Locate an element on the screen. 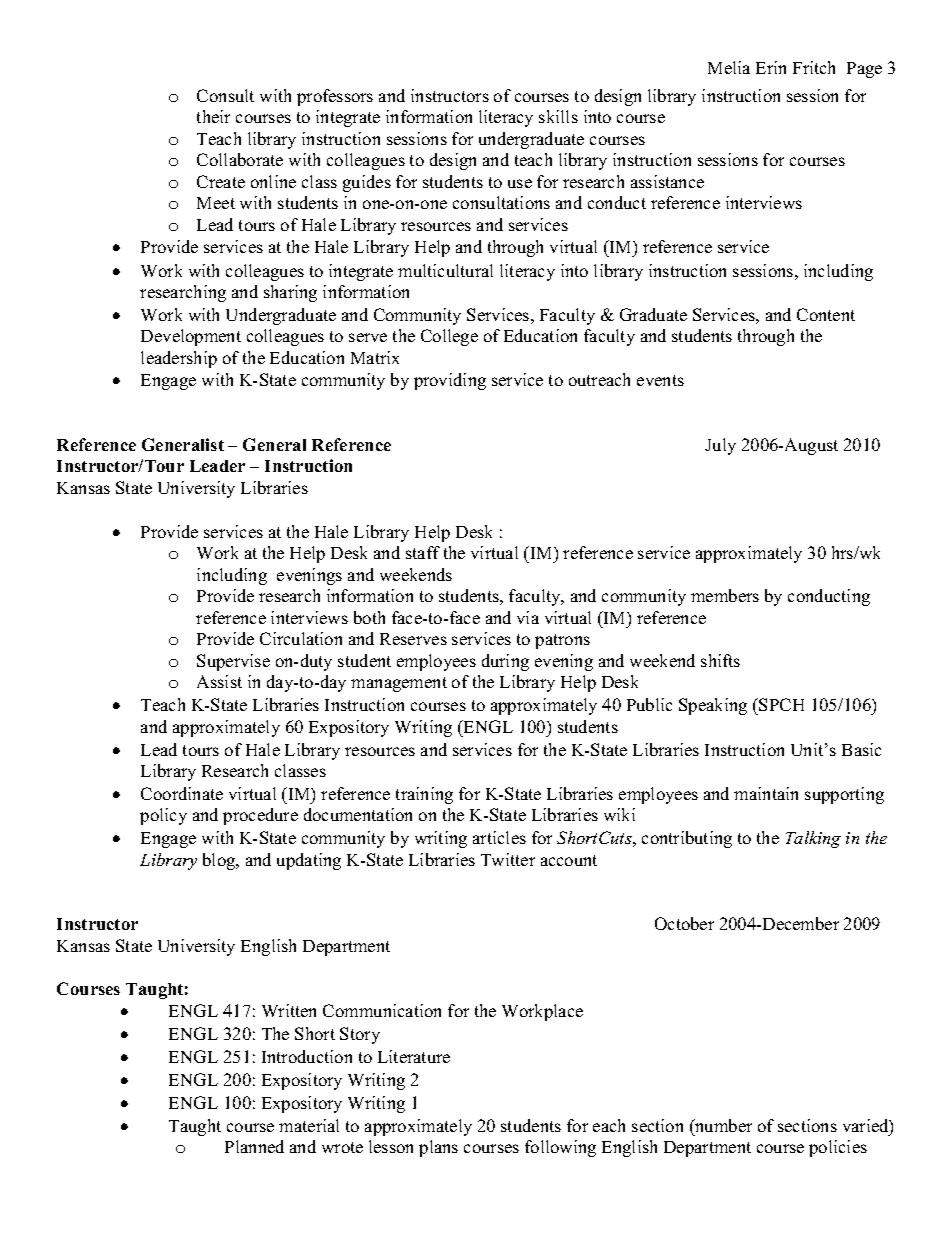 The image size is (952, 1233). Development is located at coordinates (191, 337).
